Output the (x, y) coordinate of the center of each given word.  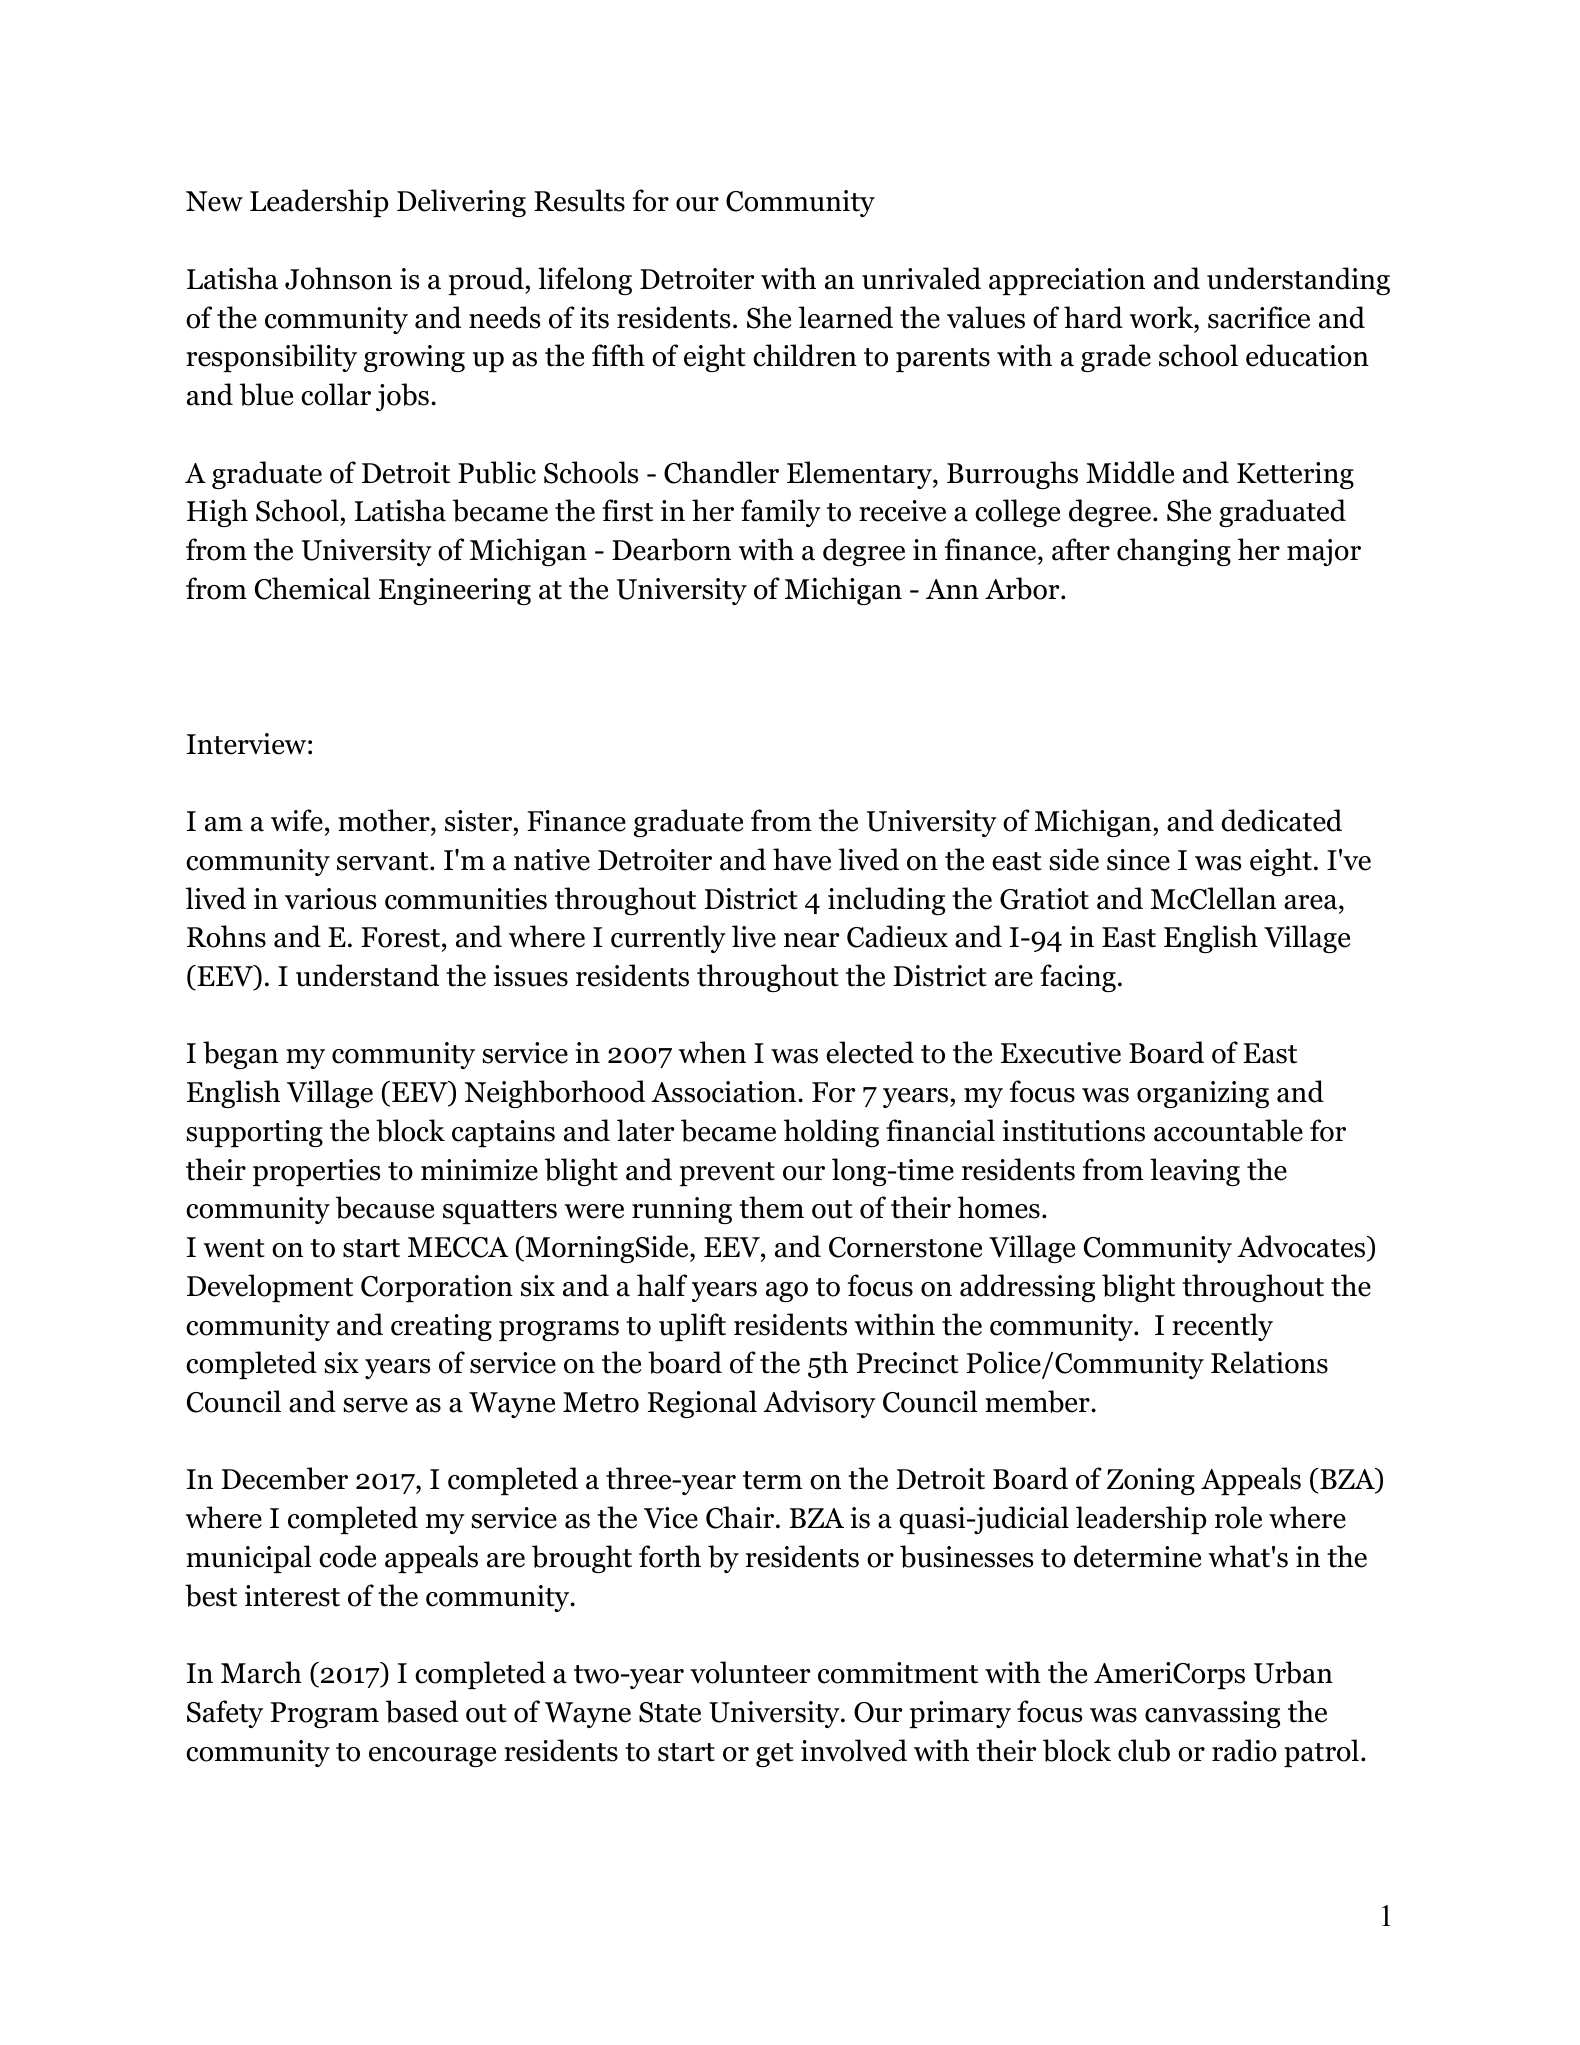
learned (846, 317)
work (1162, 317)
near (811, 940)
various (330, 899)
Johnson (338, 278)
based (422, 1711)
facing (1078, 978)
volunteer (750, 1672)
